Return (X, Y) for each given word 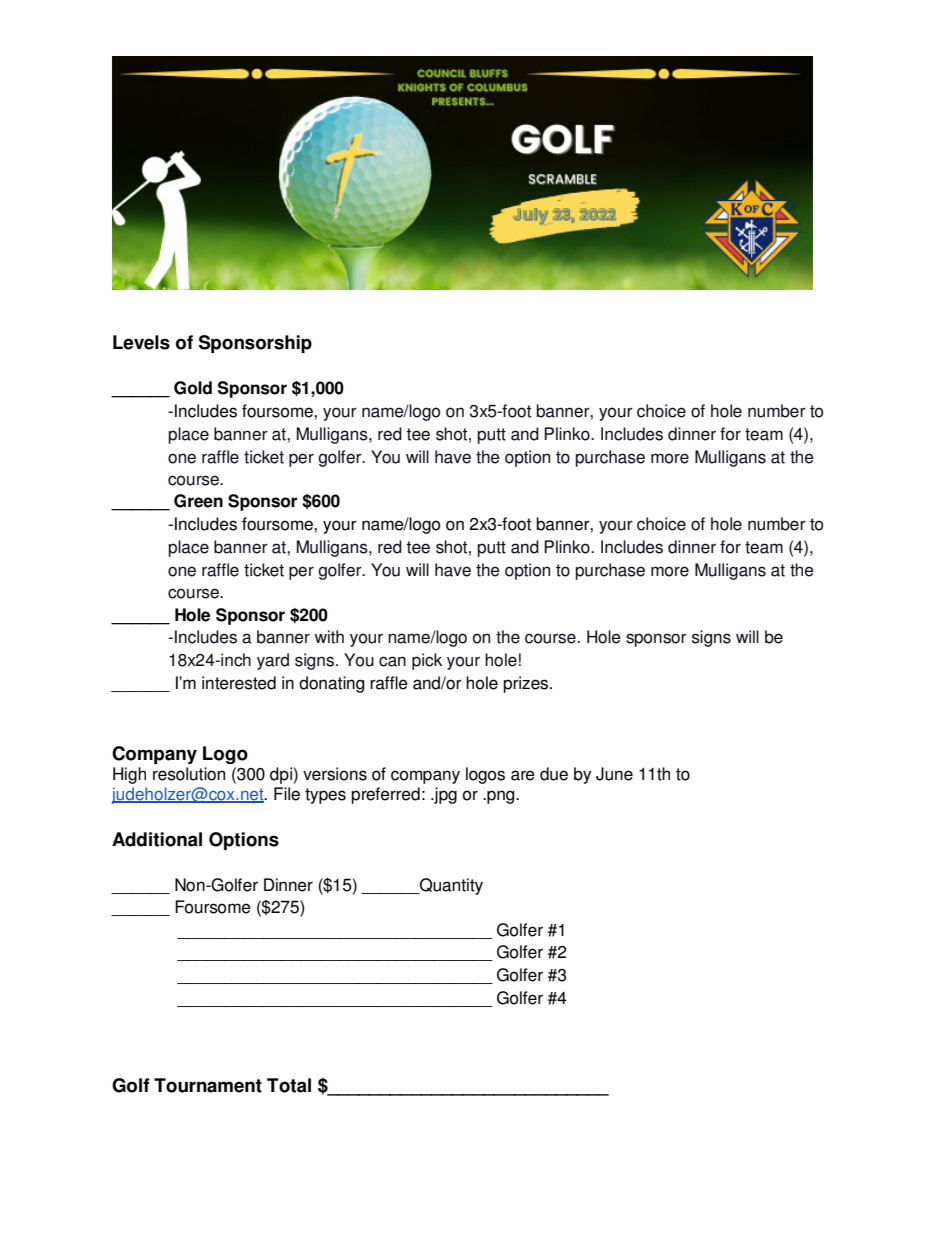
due (554, 774)
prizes (527, 684)
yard (273, 661)
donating (331, 684)
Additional (157, 839)
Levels (141, 342)
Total (289, 1085)
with (329, 637)
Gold (193, 388)
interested (239, 683)
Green (198, 501)
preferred (385, 795)
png (501, 797)
